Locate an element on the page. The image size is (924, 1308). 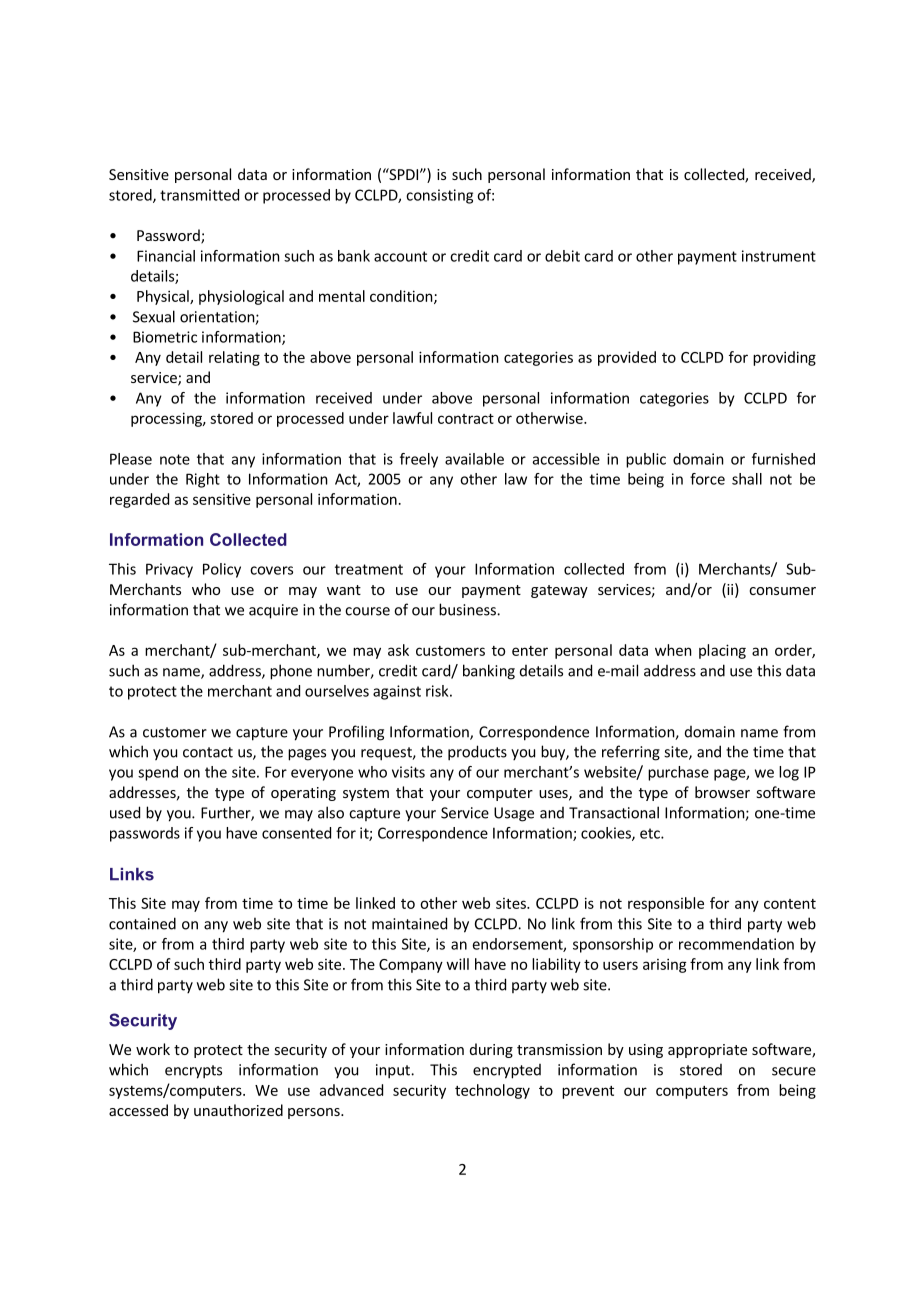
responsible is located at coordinates (666, 904).
